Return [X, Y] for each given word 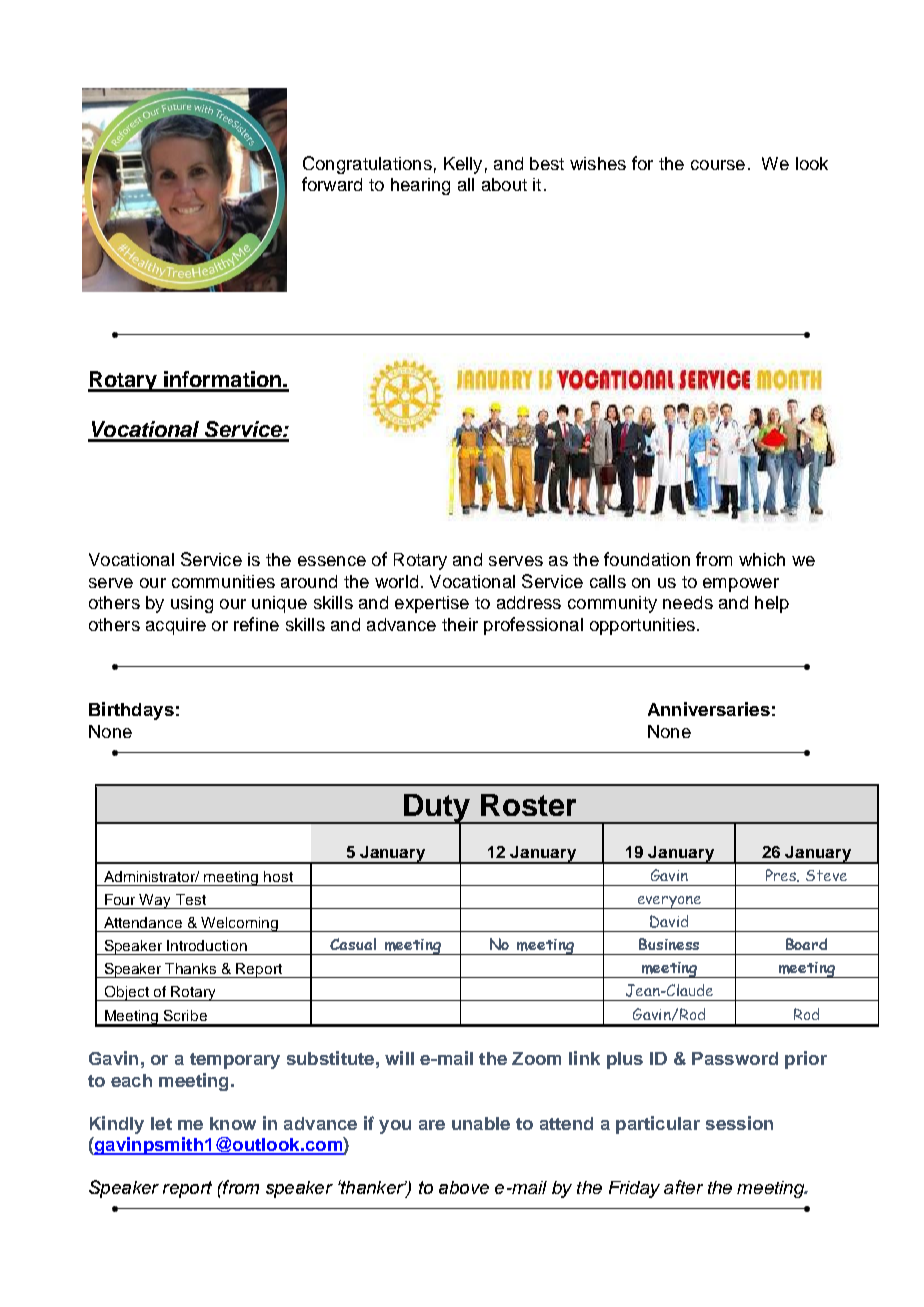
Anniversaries [709, 709]
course [718, 165]
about [504, 184]
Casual [353, 944]
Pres [782, 875]
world [396, 581]
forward [332, 184]
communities [223, 581]
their [460, 624]
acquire [176, 626]
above [464, 1187]
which [762, 559]
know [233, 1123]
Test [191, 899]
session [739, 1123]
